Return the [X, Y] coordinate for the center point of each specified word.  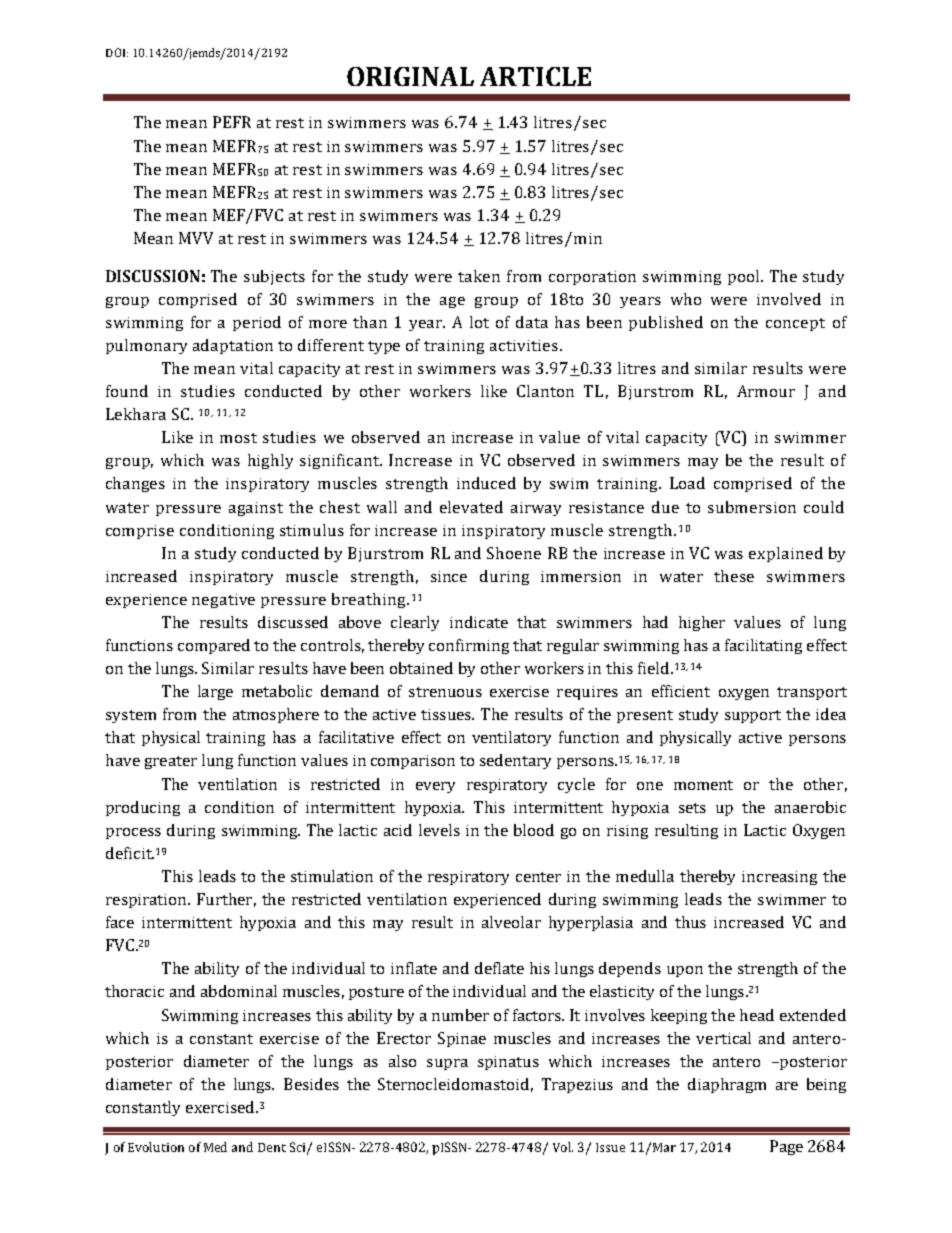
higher [702, 623]
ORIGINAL [410, 76]
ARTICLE [535, 76]
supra [447, 1064]
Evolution [156, 1147]
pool [745, 277]
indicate [479, 622]
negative [223, 601]
